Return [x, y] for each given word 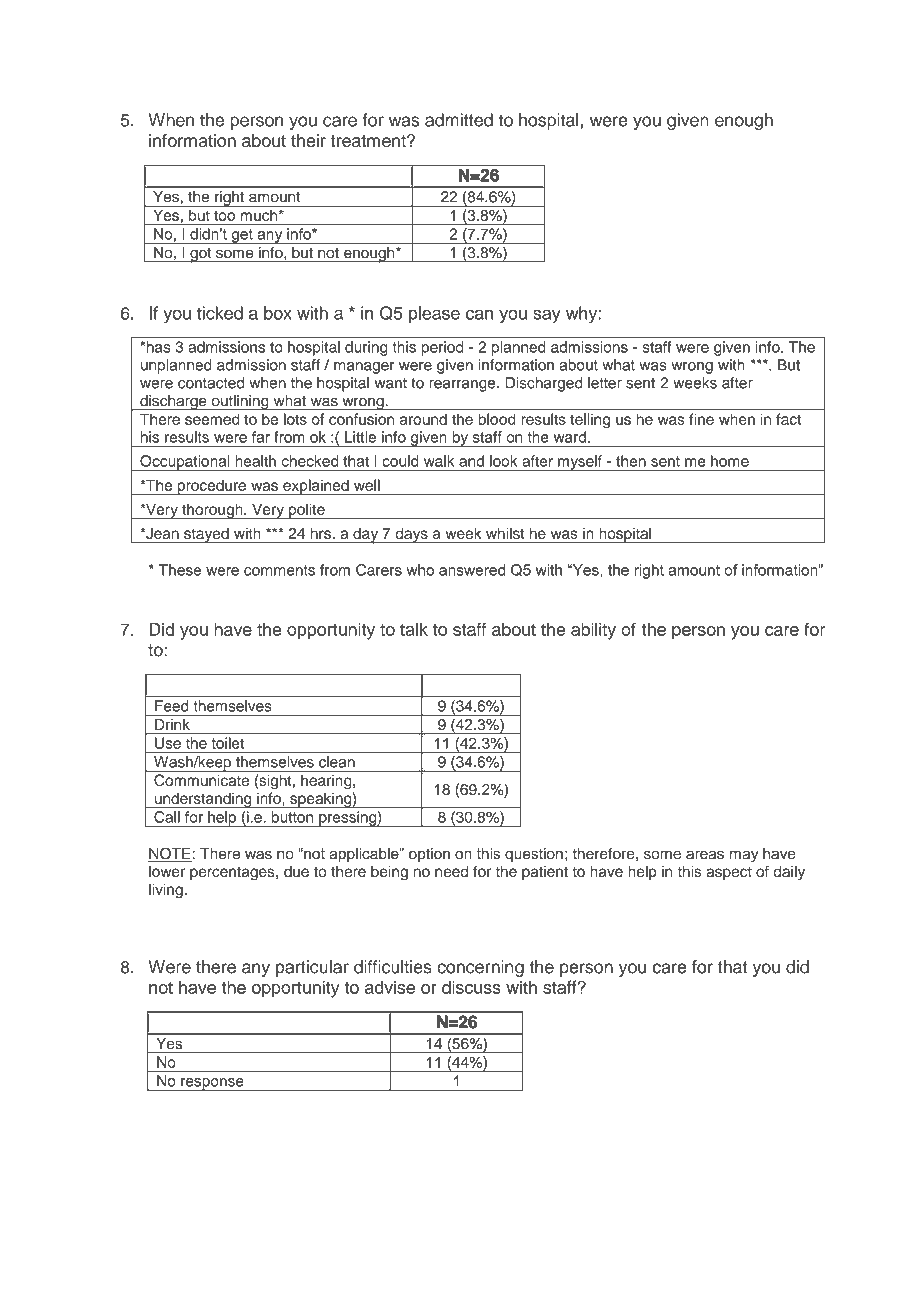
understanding [203, 800]
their [308, 141]
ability [593, 631]
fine [701, 419]
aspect [729, 874]
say [547, 316]
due [296, 871]
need [451, 871]
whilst [505, 533]
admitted [459, 120]
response [212, 1084]
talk [414, 629]
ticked [220, 313]
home [730, 461]
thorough [212, 511]
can [479, 314]
